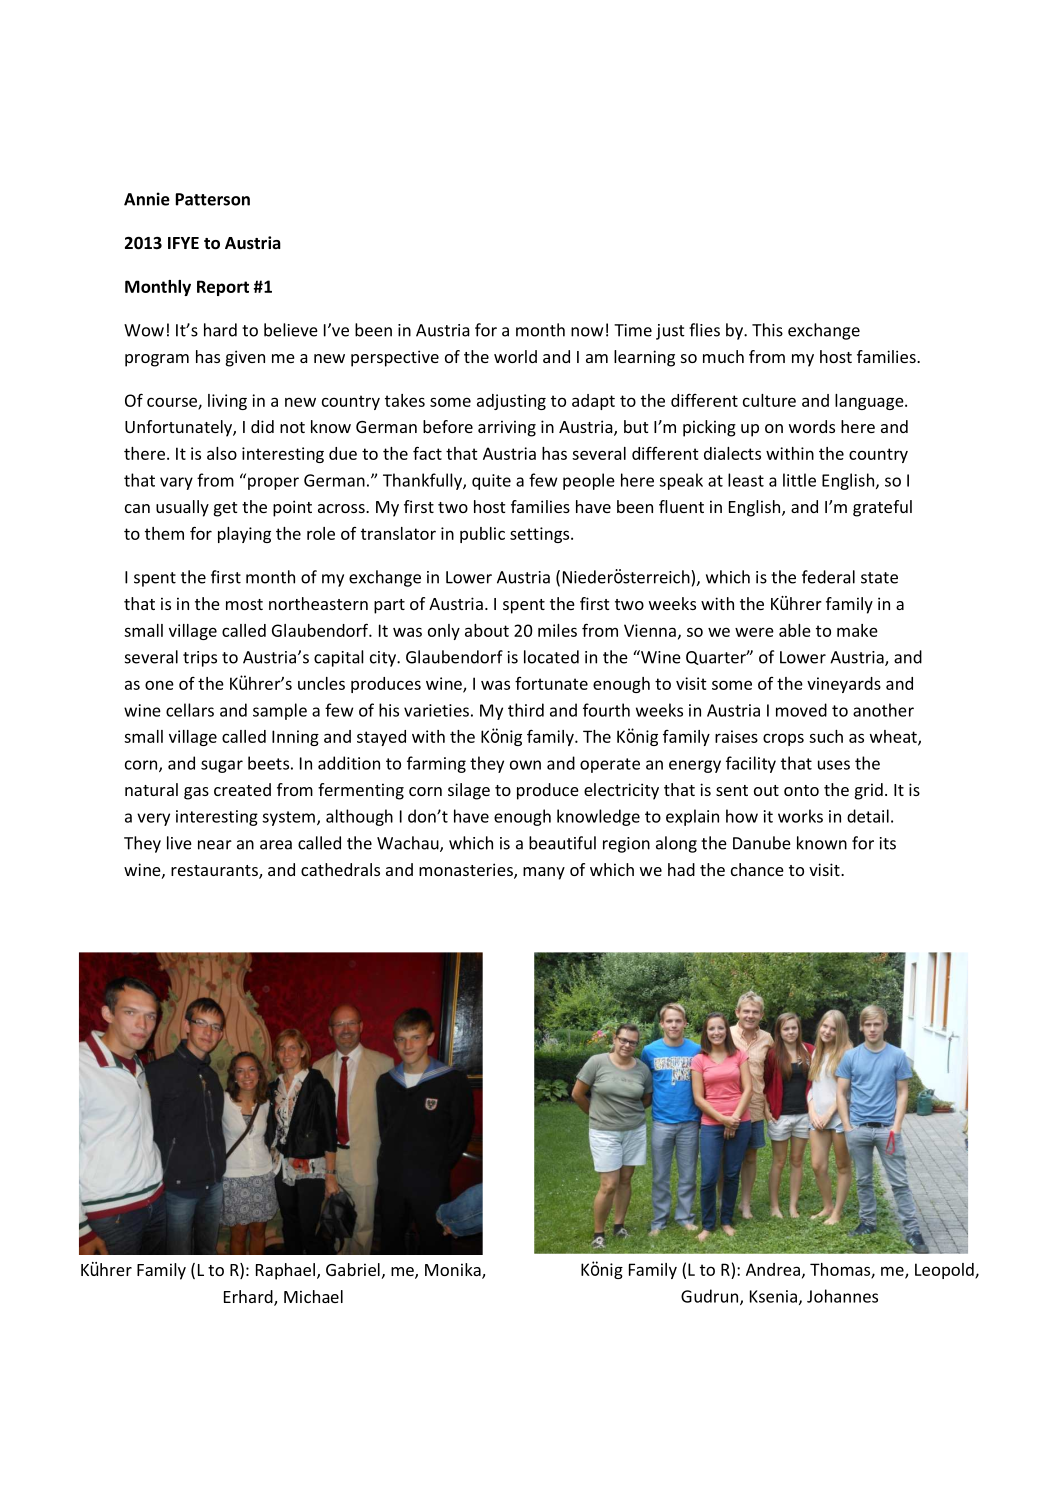 The image size is (1052, 1489). Describe the element at coordinates (757, 869) in the screenshot. I see `chance` at that location.
